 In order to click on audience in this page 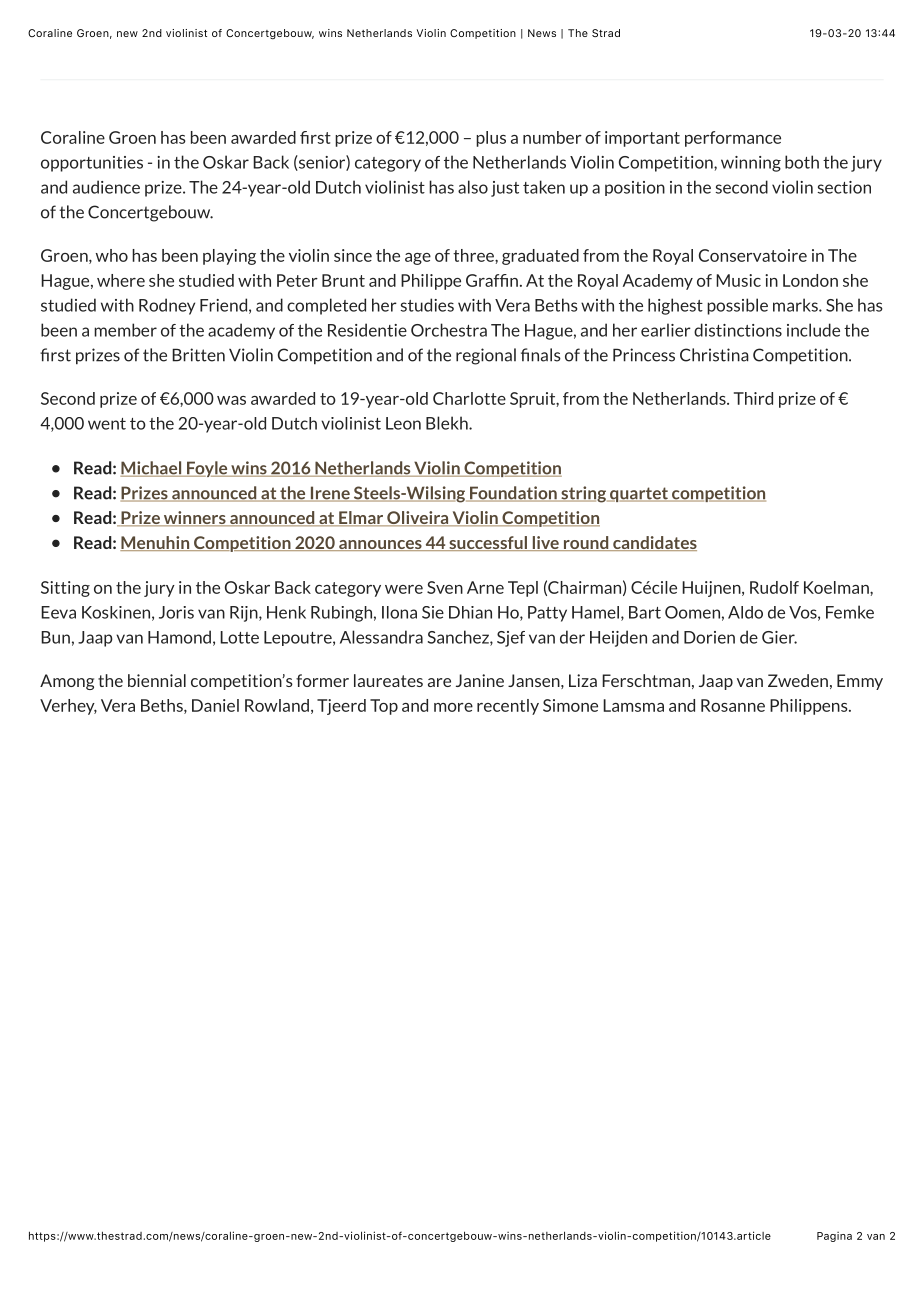, I will do `click(106, 187)`.
